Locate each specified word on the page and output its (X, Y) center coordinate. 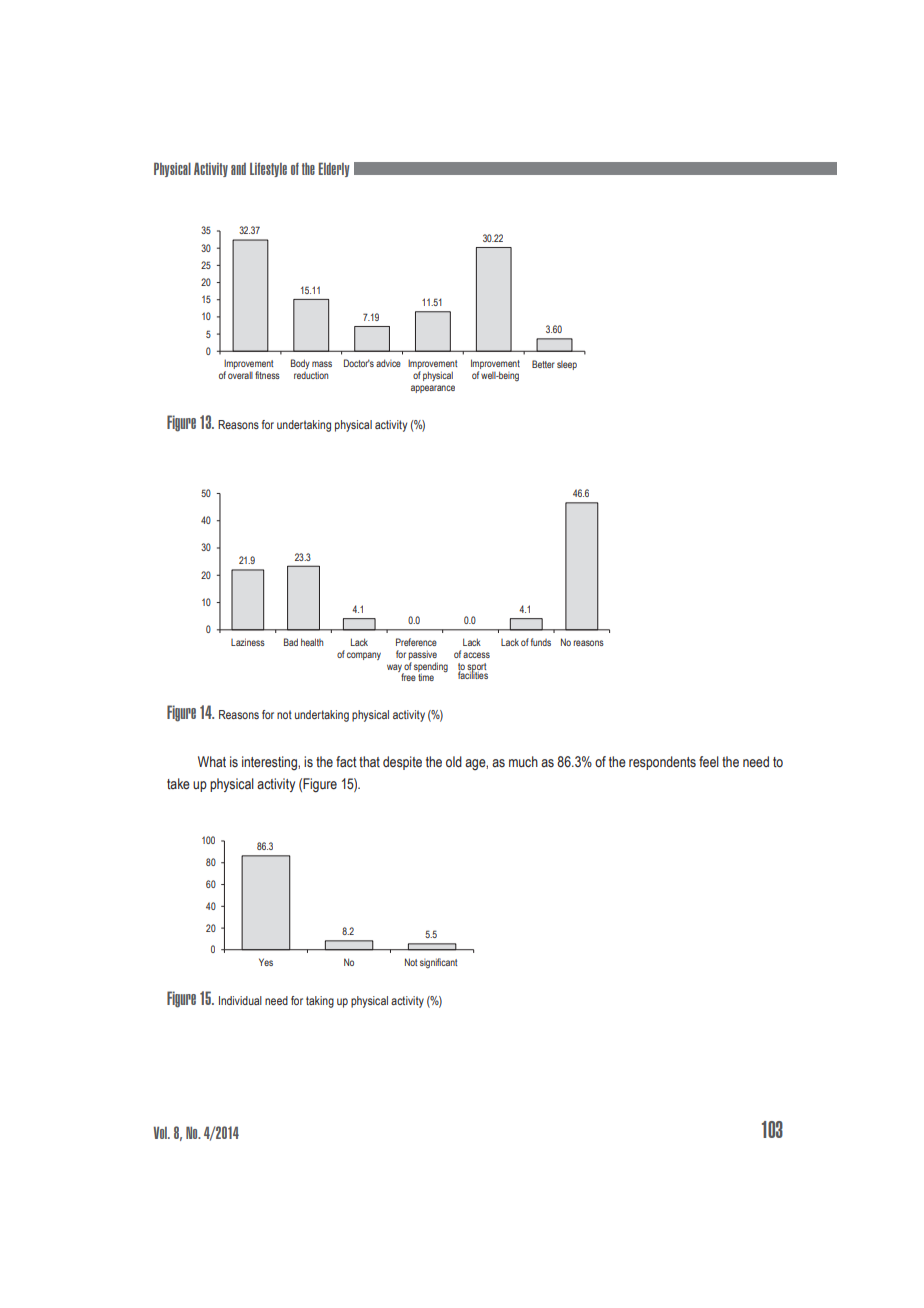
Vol (161, 1132)
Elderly (334, 169)
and (238, 169)
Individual (240, 1000)
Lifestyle (268, 169)
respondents (662, 763)
